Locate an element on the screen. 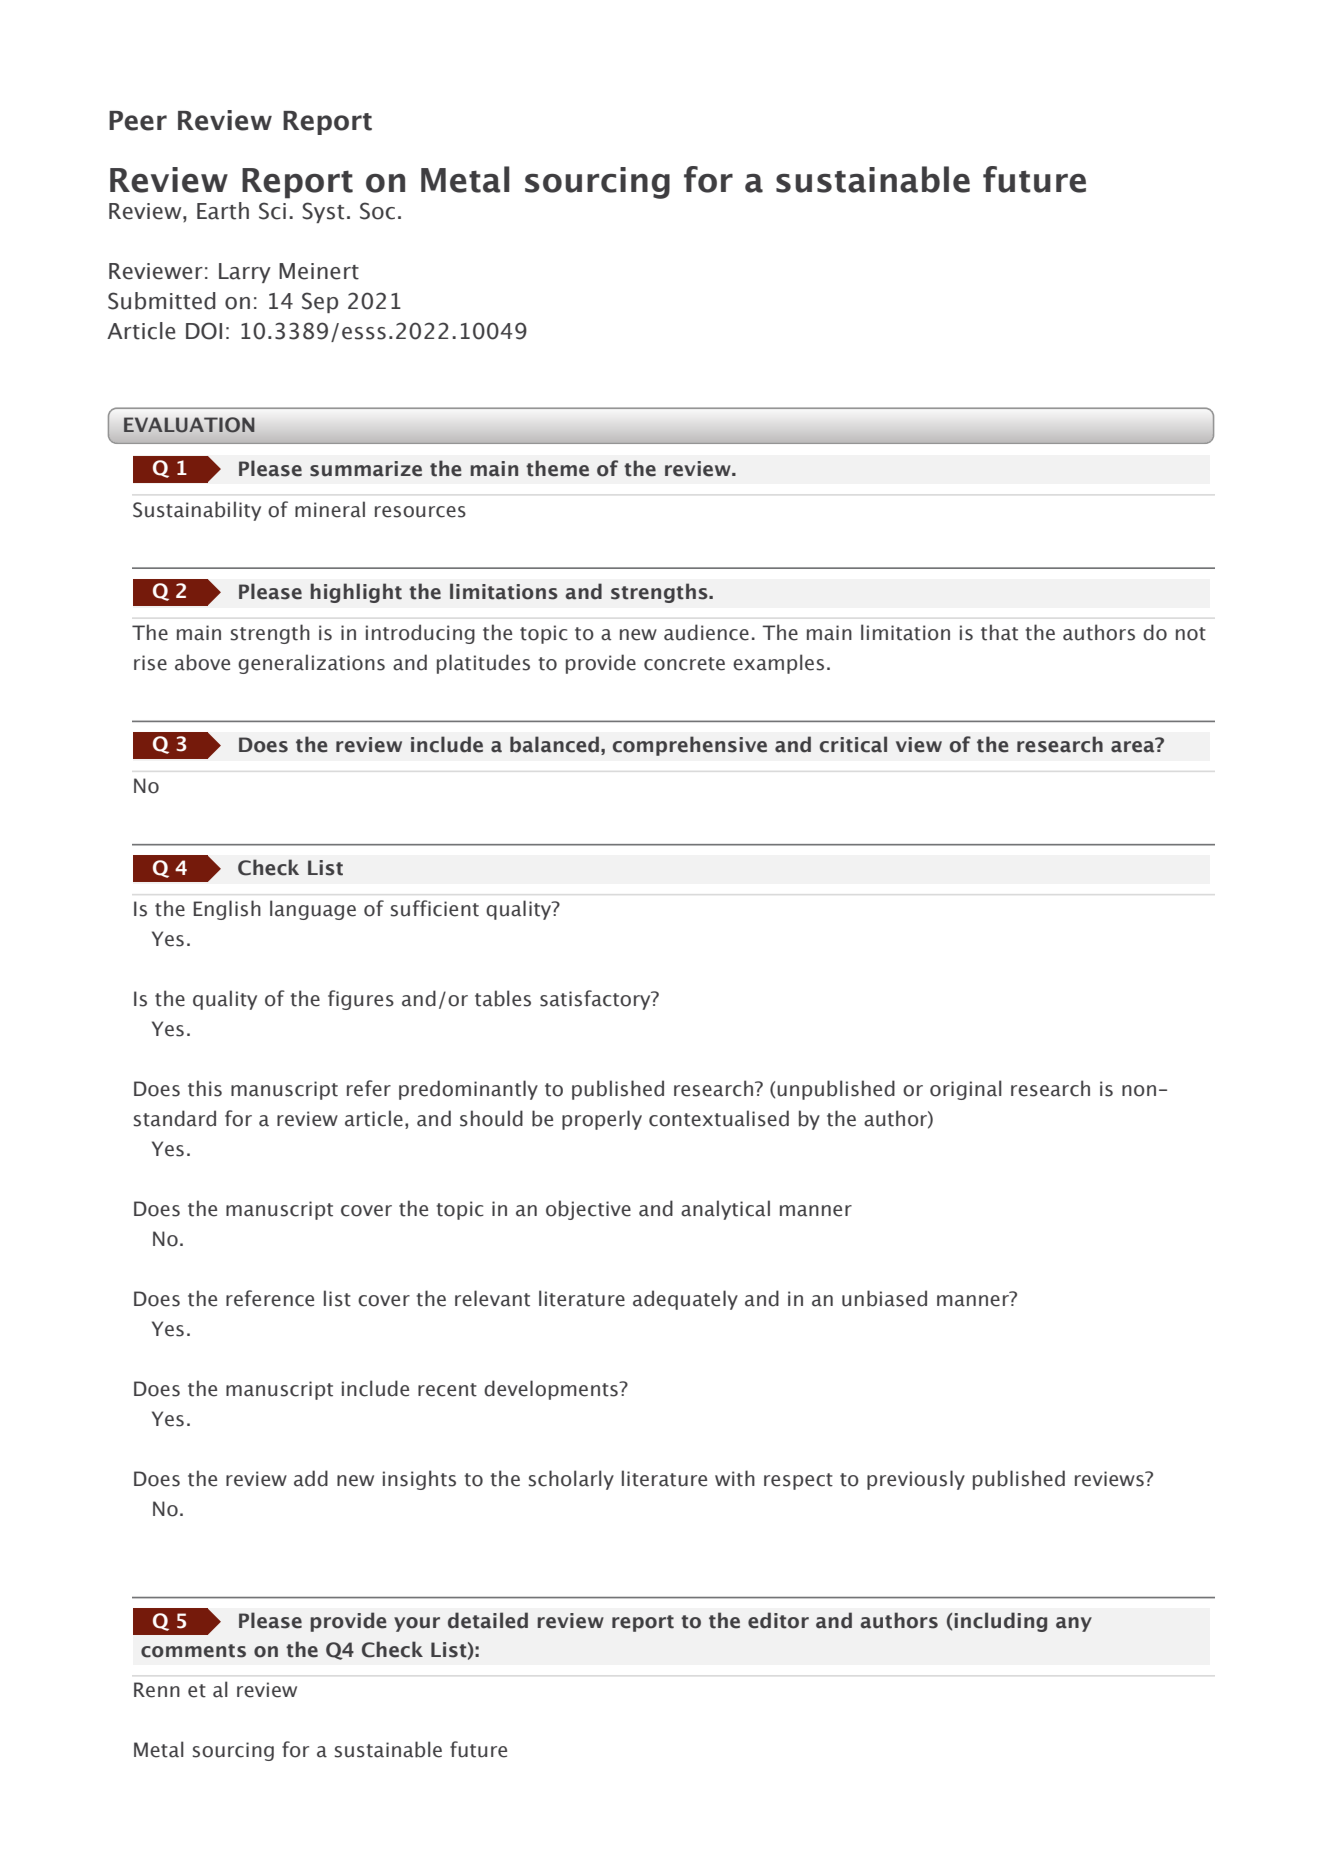 The height and width of the screenshot is (1870, 1322). adequately is located at coordinates (685, 1300).
